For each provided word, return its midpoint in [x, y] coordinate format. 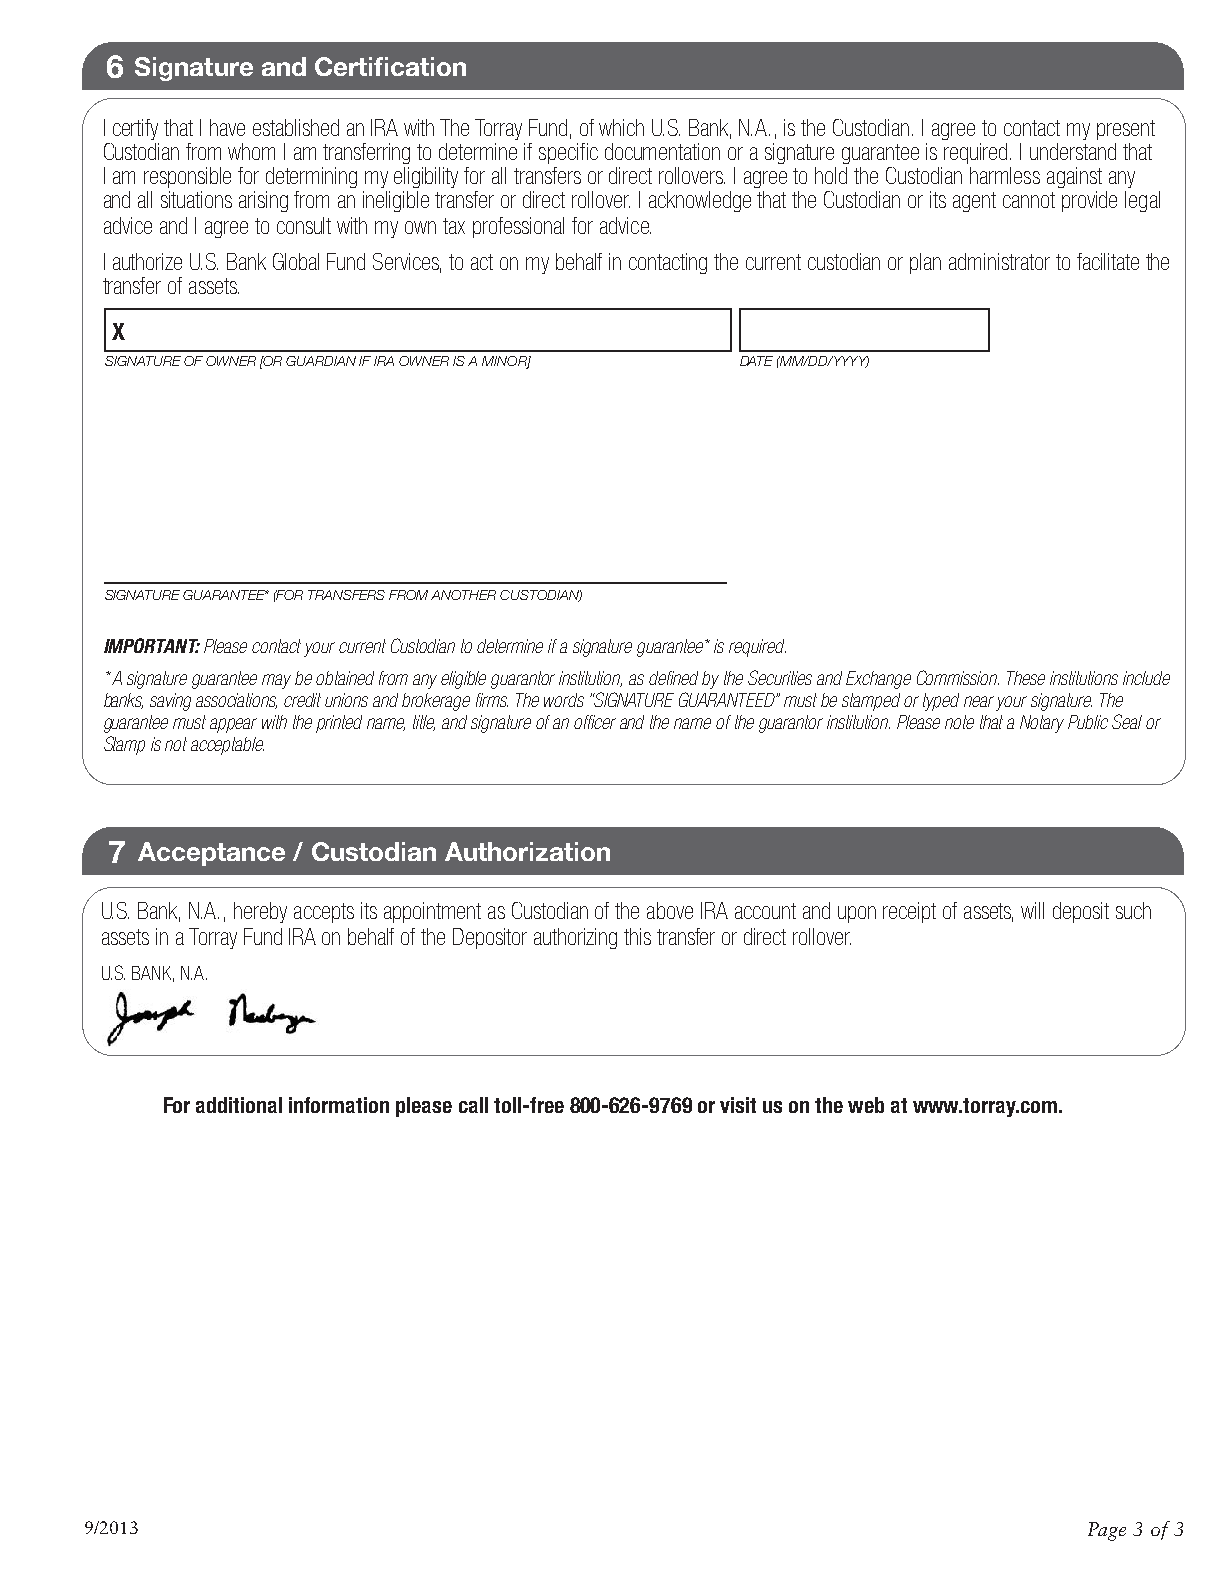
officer [595, 722]
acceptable [227, 746]
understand [1073, 151]
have [227, 127]
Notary [1042, 724]
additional [239, 1105]
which [621, 127]
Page [1107, 1531]
